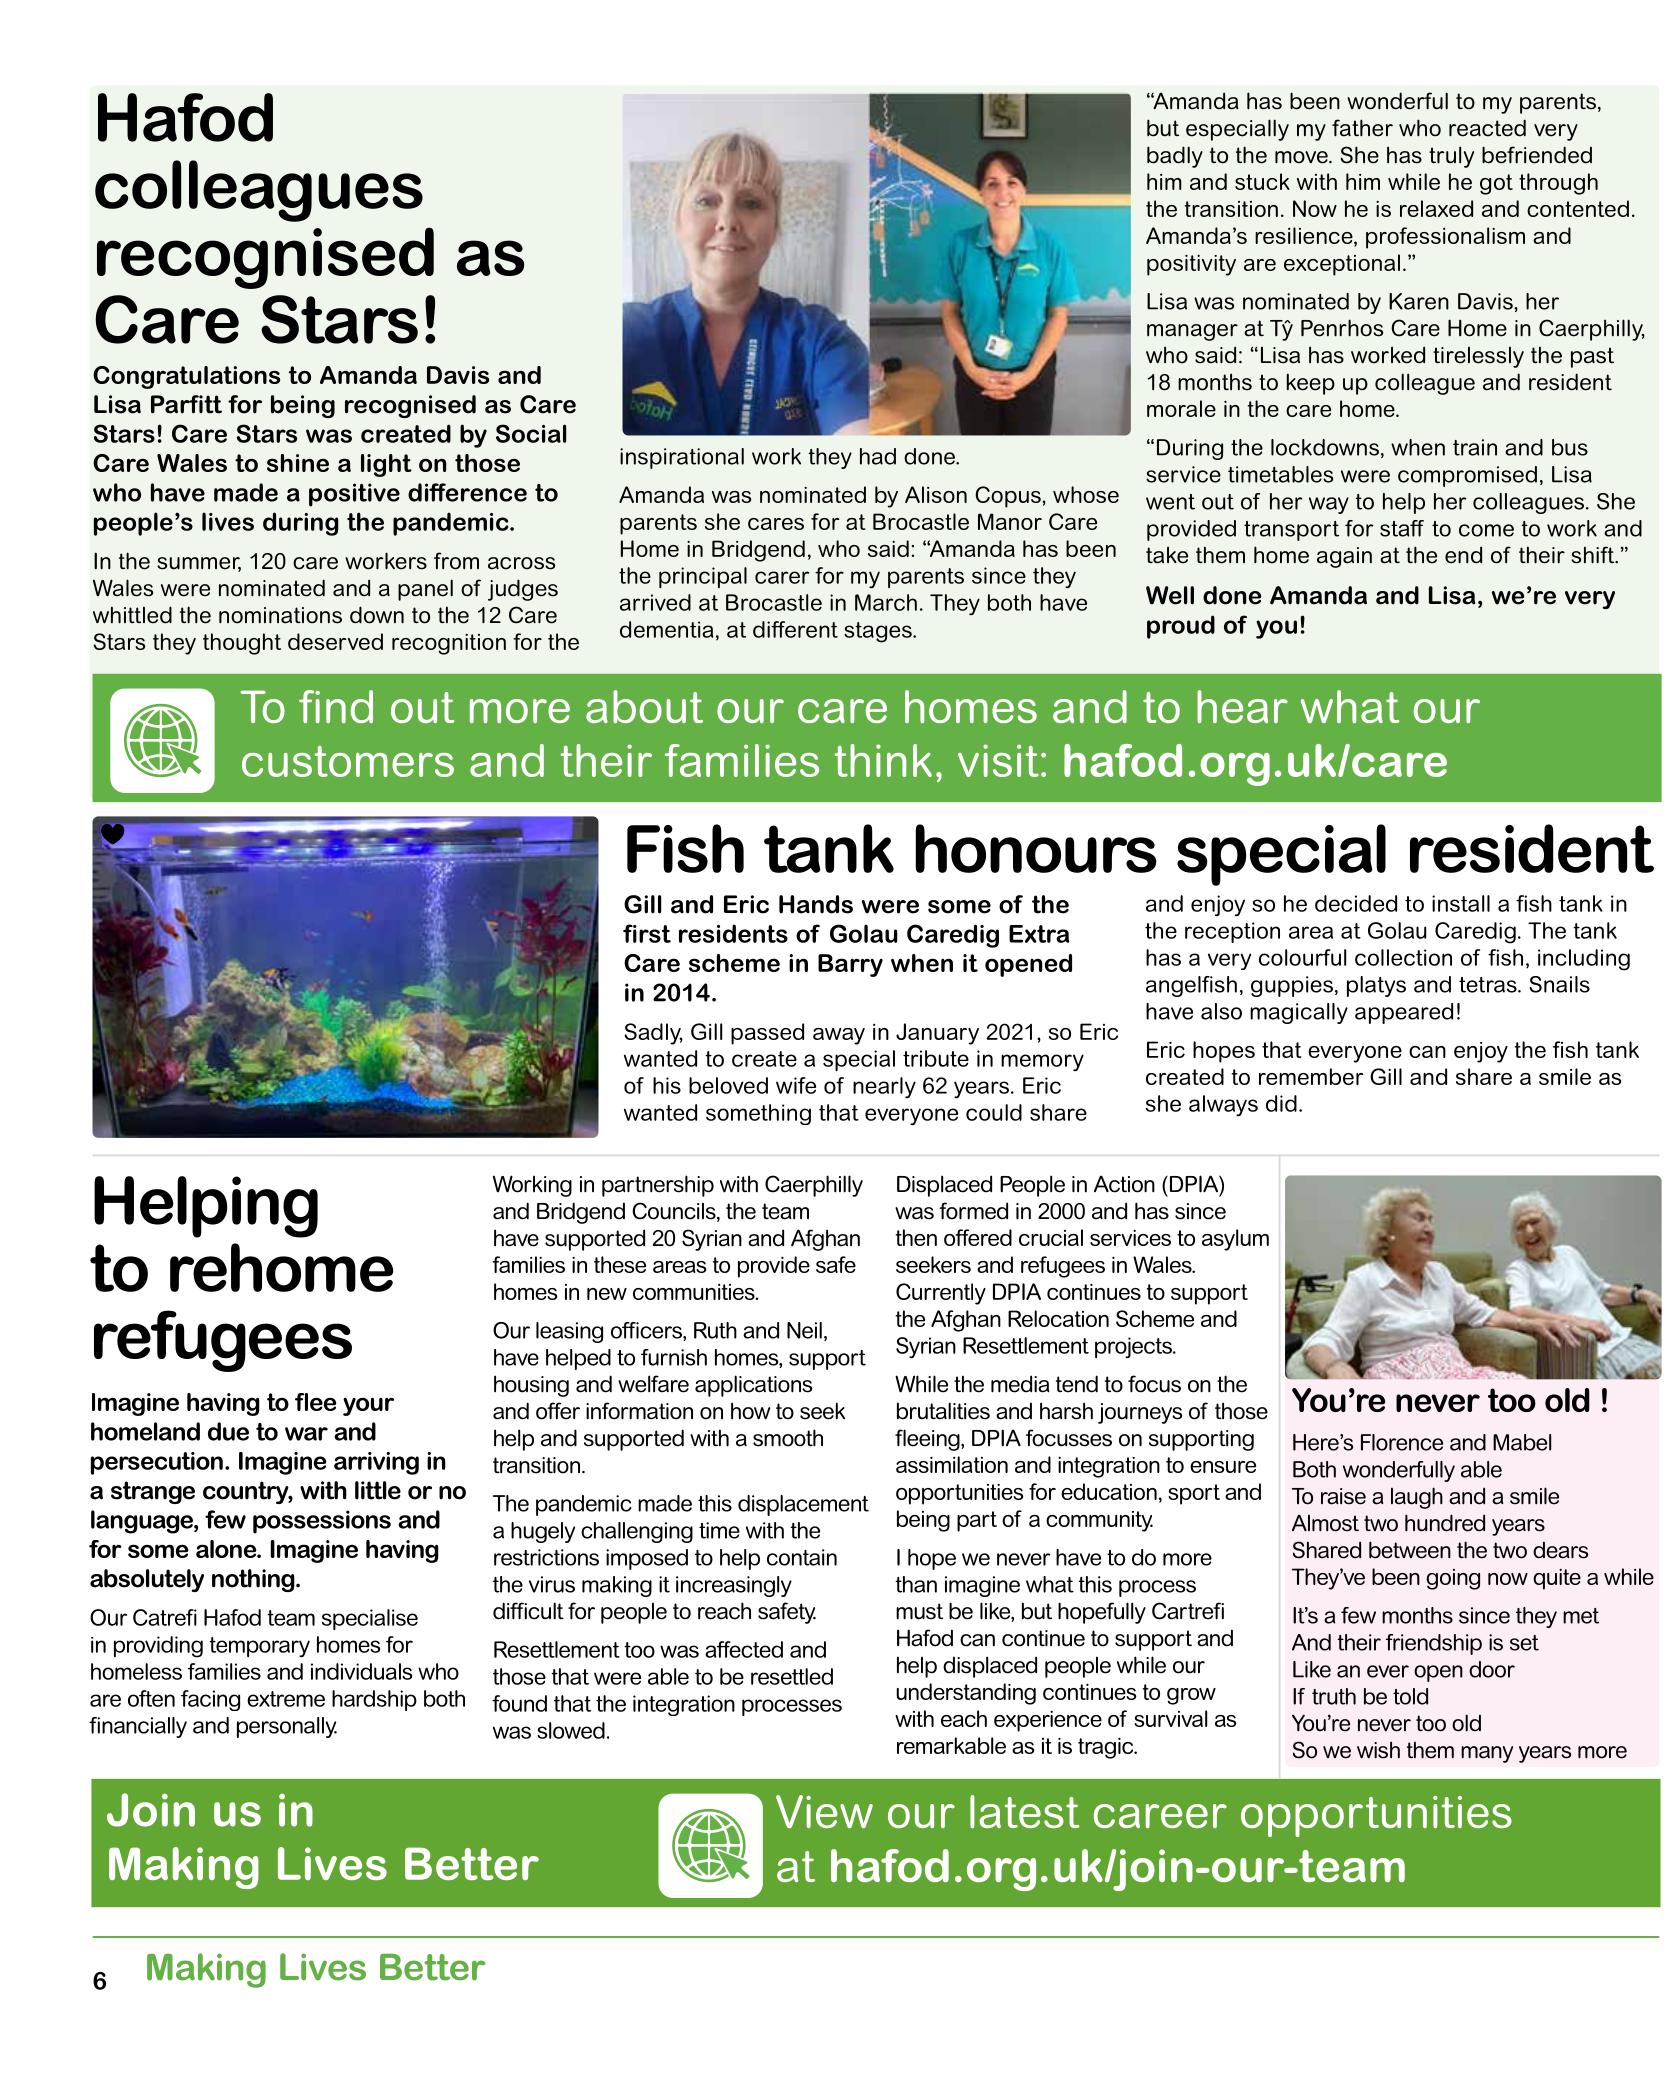 The width and height of the page is (1671, 2082). Describe the element at coordinates (804, 1330) in the page. I see `Neil` at that location.
